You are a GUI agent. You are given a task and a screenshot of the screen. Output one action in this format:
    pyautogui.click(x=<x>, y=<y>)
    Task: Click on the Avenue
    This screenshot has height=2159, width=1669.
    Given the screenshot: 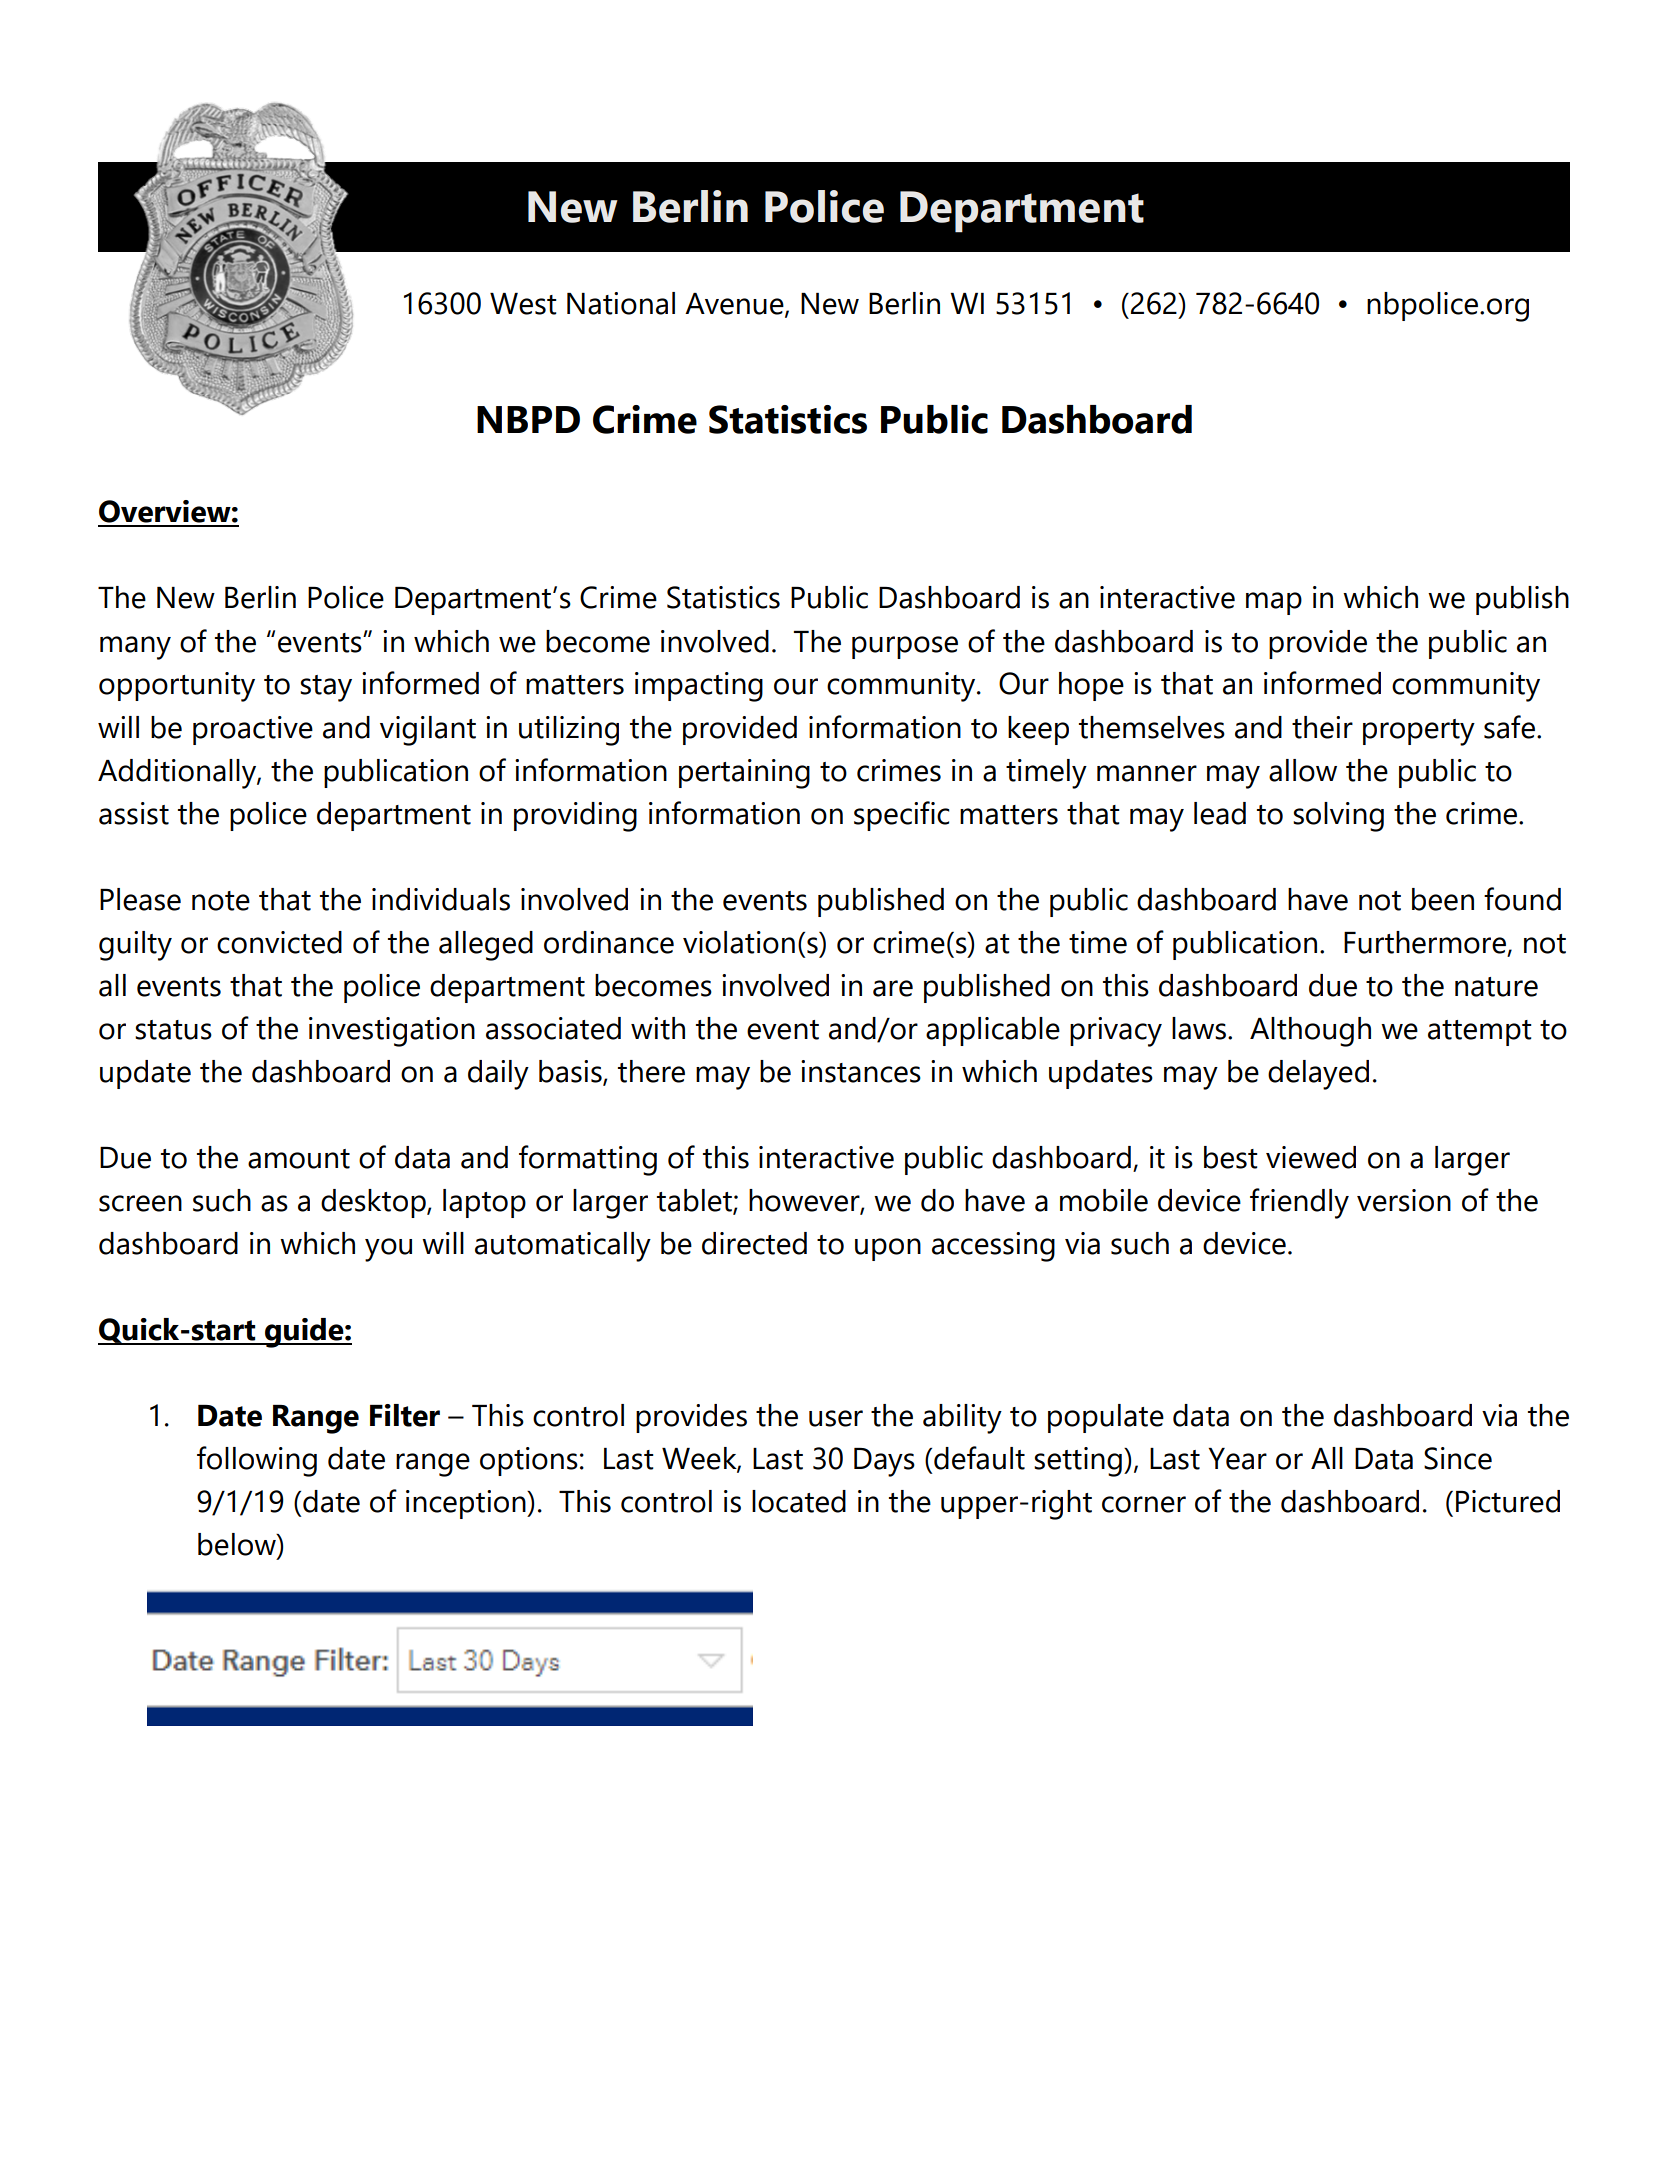 What is the action you would take?
    pyautogui.click(x=735, y=305)
